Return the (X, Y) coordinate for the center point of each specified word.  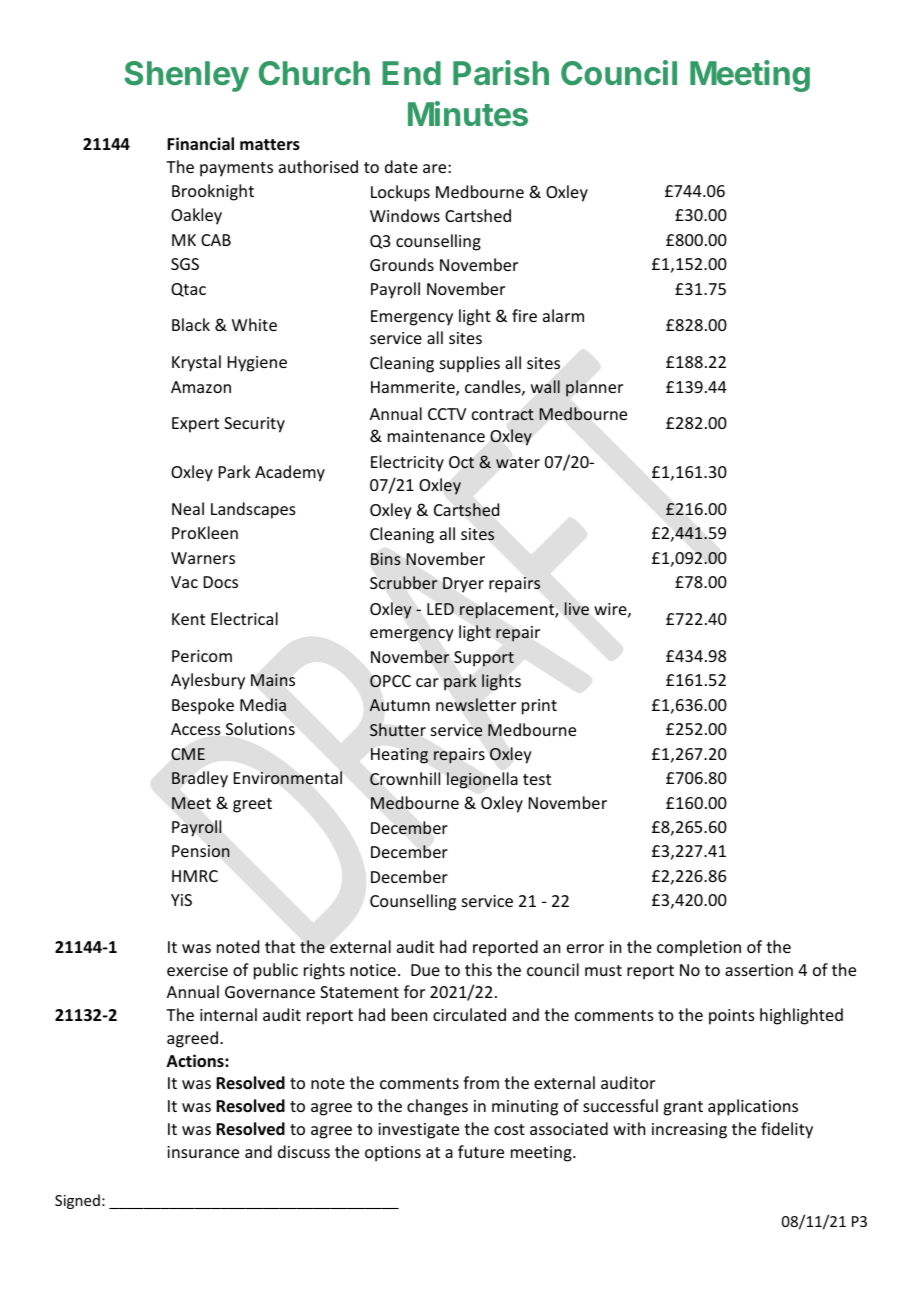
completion (699, 948)
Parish (501, 73)
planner (594, 388)
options (393, 1154)
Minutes (468, 114)
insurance (203, 1152)
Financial (200, 143)
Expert (195, 425)
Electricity (407, 463)
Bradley (200, 779)
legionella (482, 780)
